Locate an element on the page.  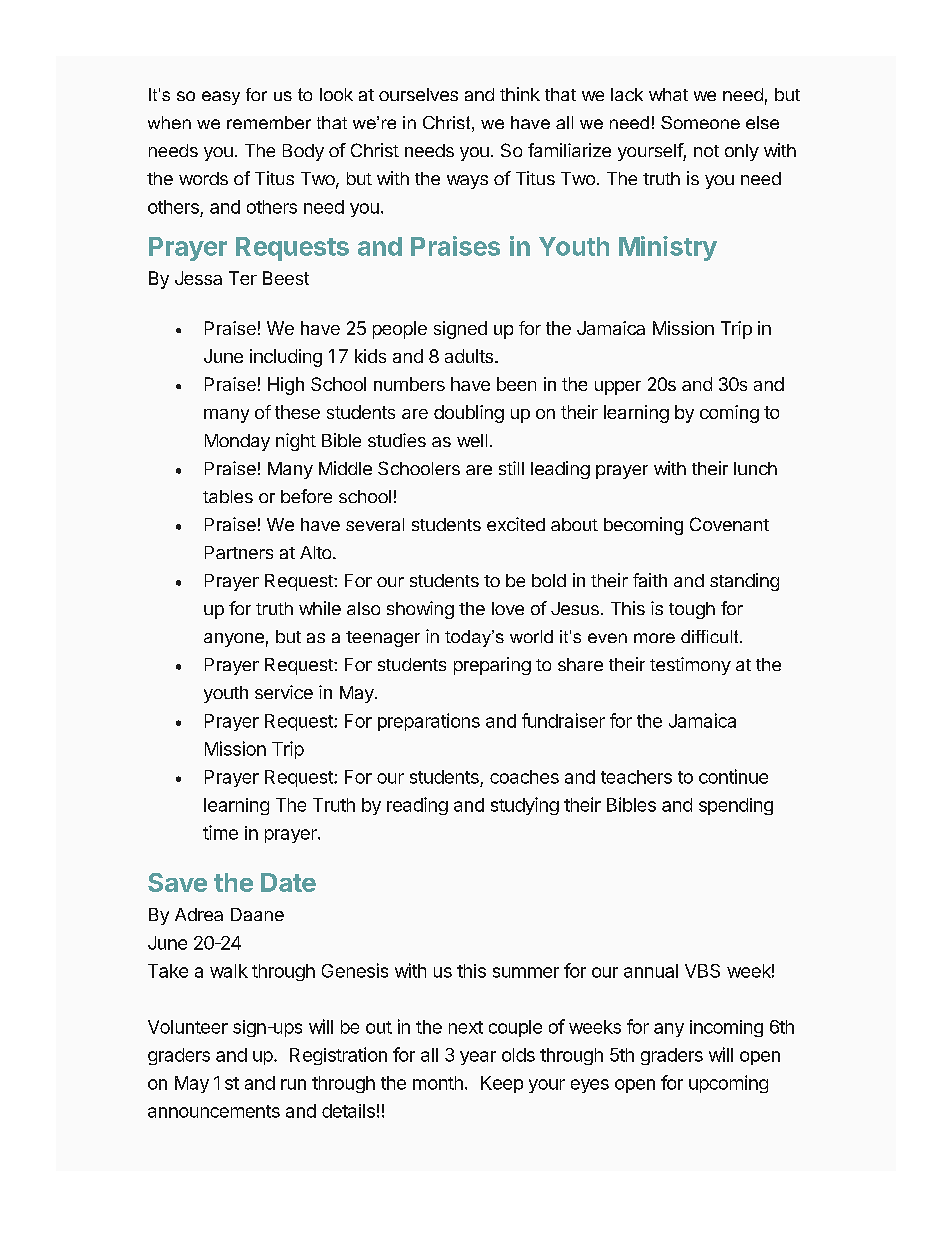
remember is located at coordinates (269, 122).
